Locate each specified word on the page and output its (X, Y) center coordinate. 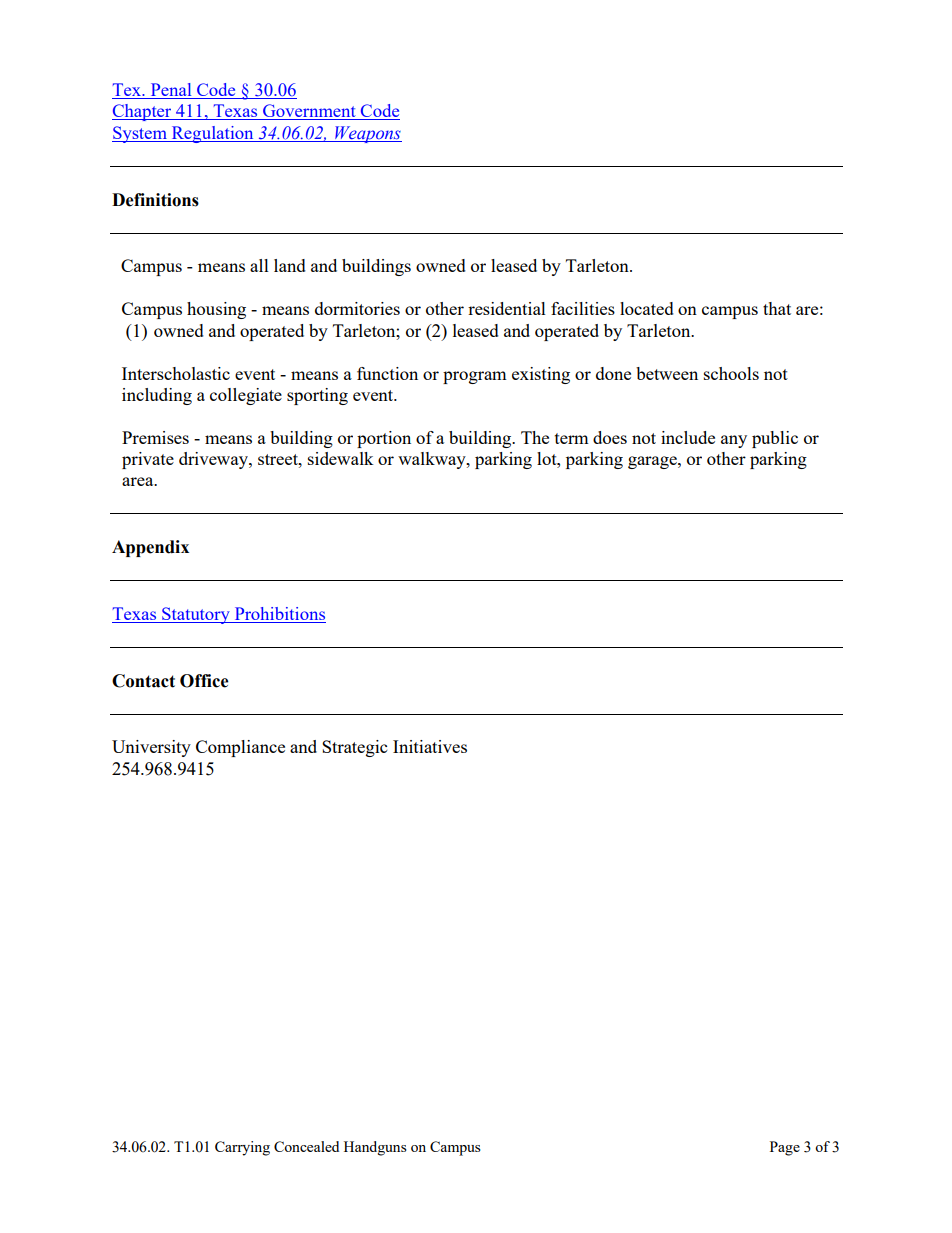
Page (785, 1148)
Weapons (367, 134)
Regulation (212, 134)
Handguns (375, 1148)
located (647, 308)
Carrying (242, 1148)
